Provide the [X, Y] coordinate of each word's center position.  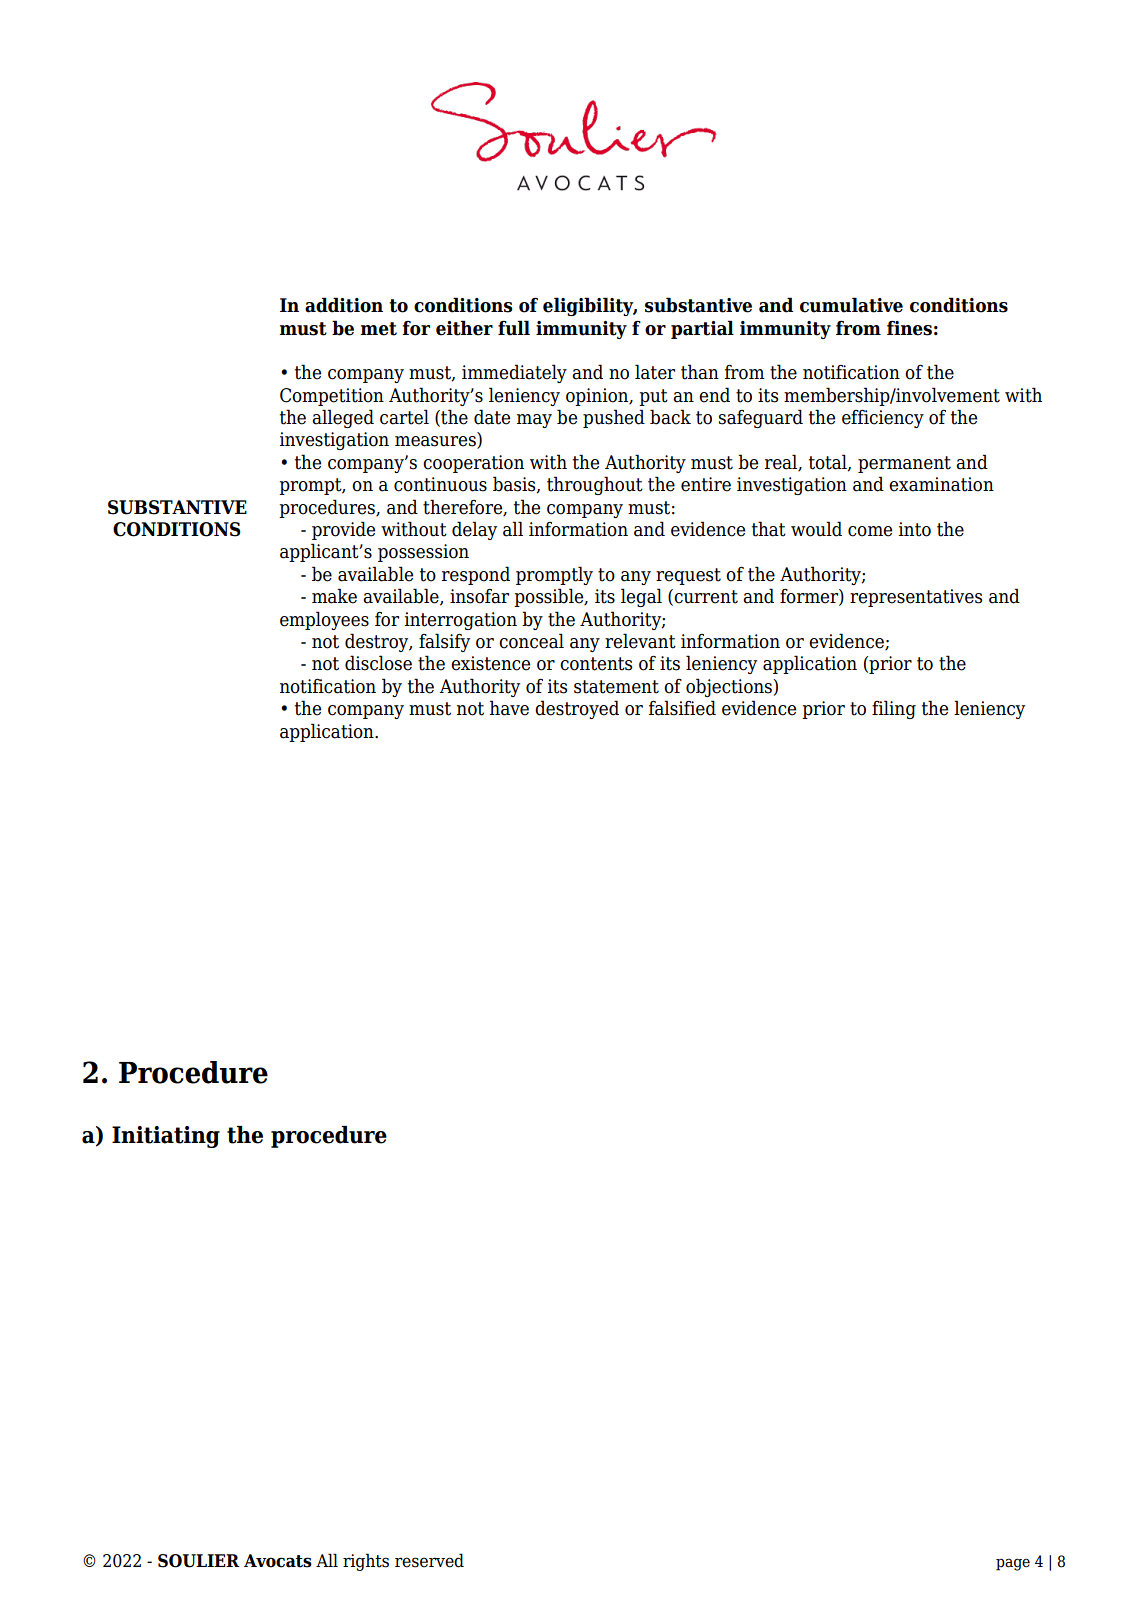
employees [324, 620]
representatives [916, 598]
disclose [378, 663]
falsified [682, 708]
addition [344, 305]
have [509, 708]
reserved [429, 1560]
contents [596, 664]
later [655, 372]
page [1013, 1564]
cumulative [851, 305]
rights [366, 1562]
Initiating [166, 1137]
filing [894, 709]
